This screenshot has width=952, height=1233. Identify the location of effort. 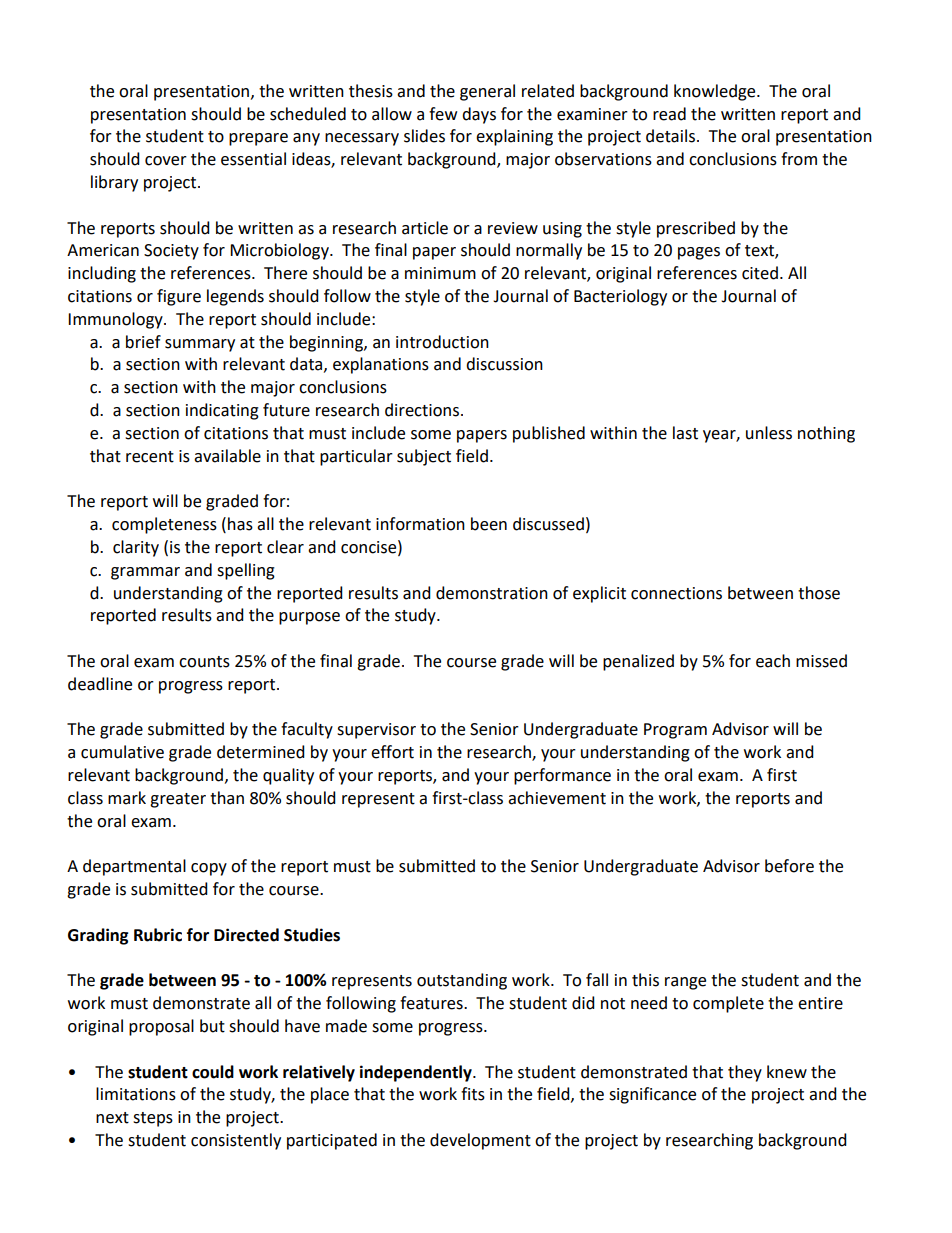
(392, 752).
